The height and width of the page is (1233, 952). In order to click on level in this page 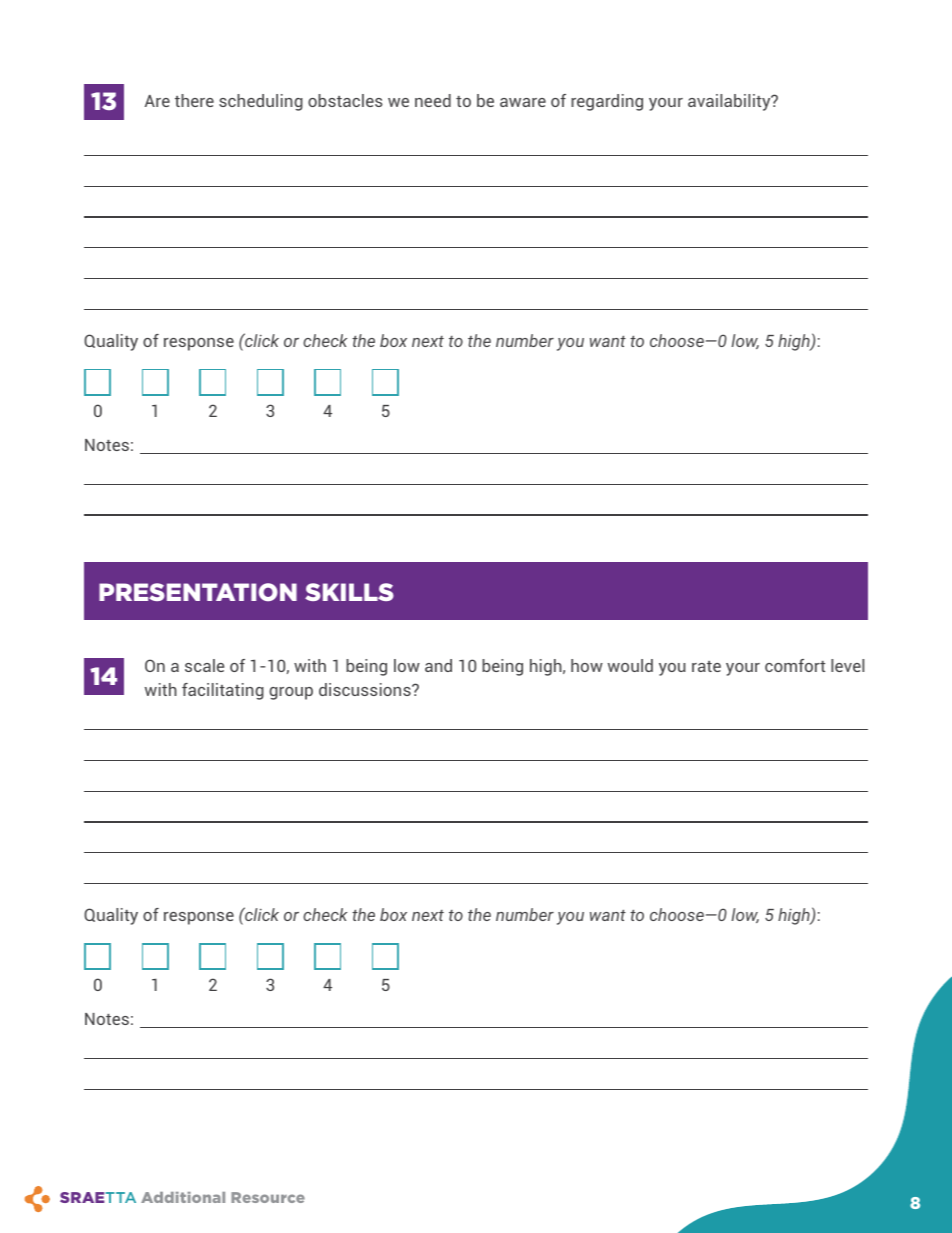, I will do `click(847, 665)`.
